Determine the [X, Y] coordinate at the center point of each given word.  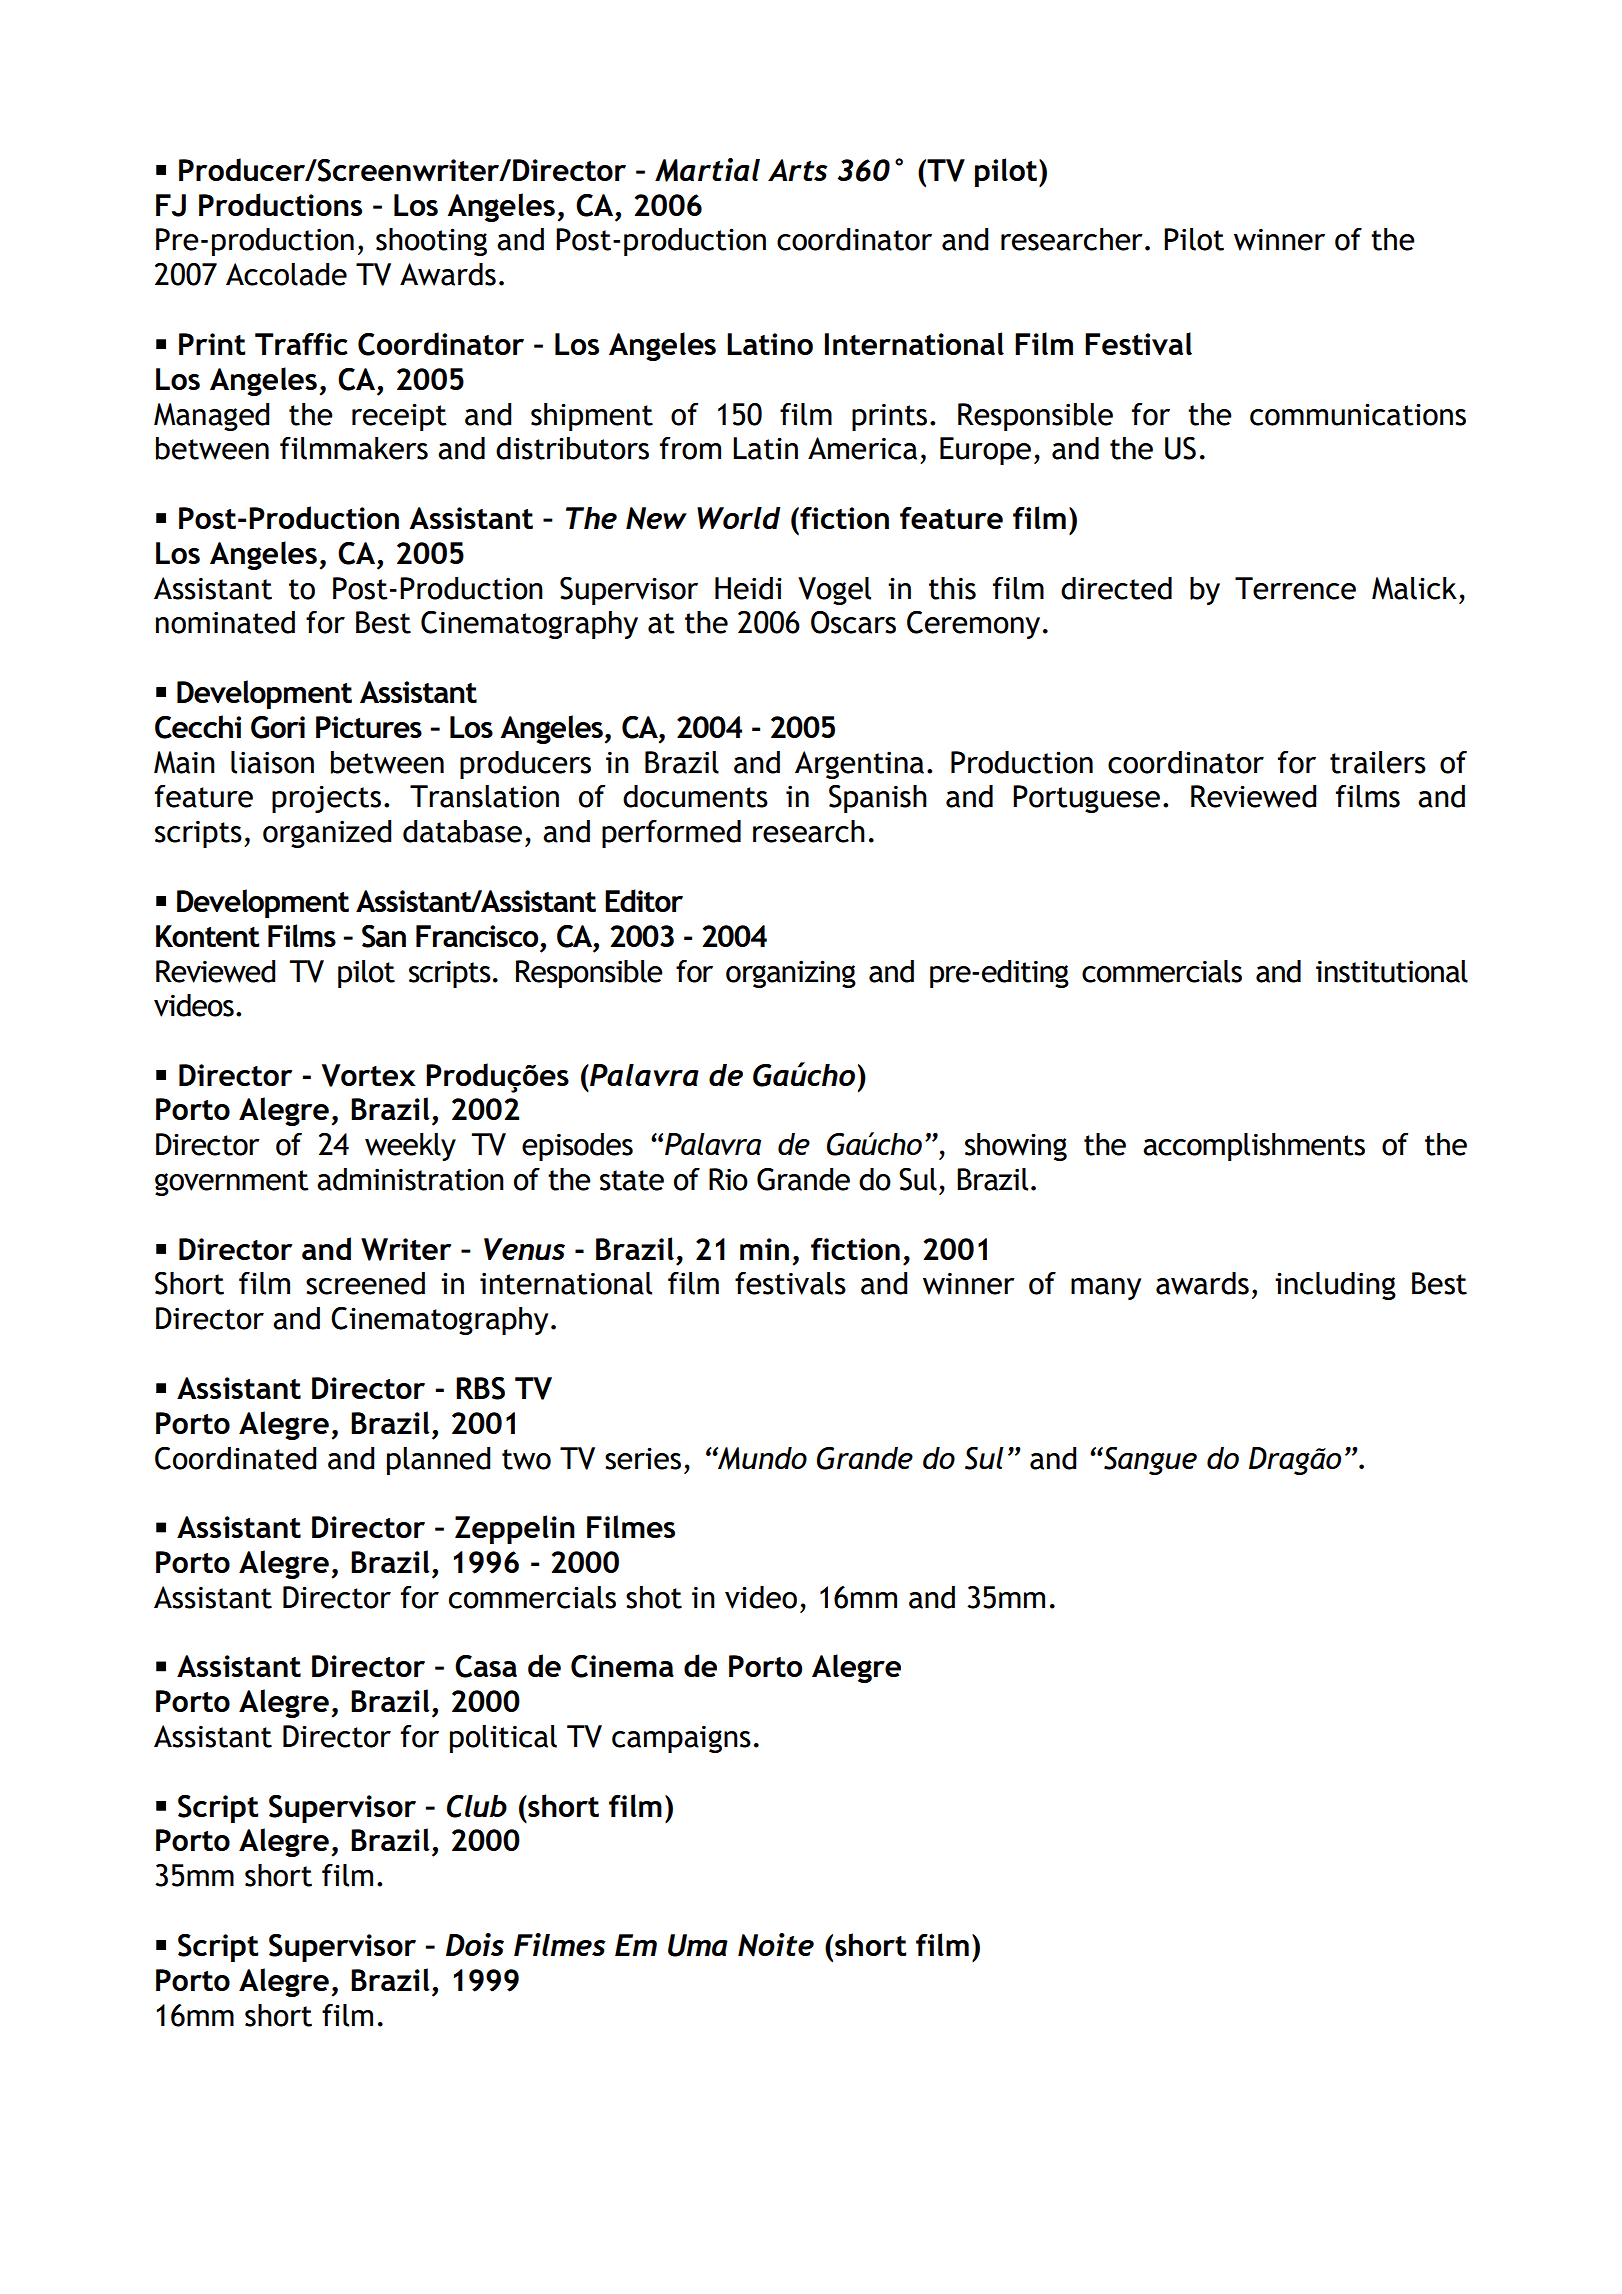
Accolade [286, 274]
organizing [791, 974]
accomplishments [1254, 1147]
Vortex [369, 1075]
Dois [475, 1944]
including [1335, 1286]
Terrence [1295, 588]
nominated [225, 622]
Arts [798, 170]
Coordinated [236, 1458]
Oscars [853, 622]
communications [1358, 414]
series [643, 1458]
